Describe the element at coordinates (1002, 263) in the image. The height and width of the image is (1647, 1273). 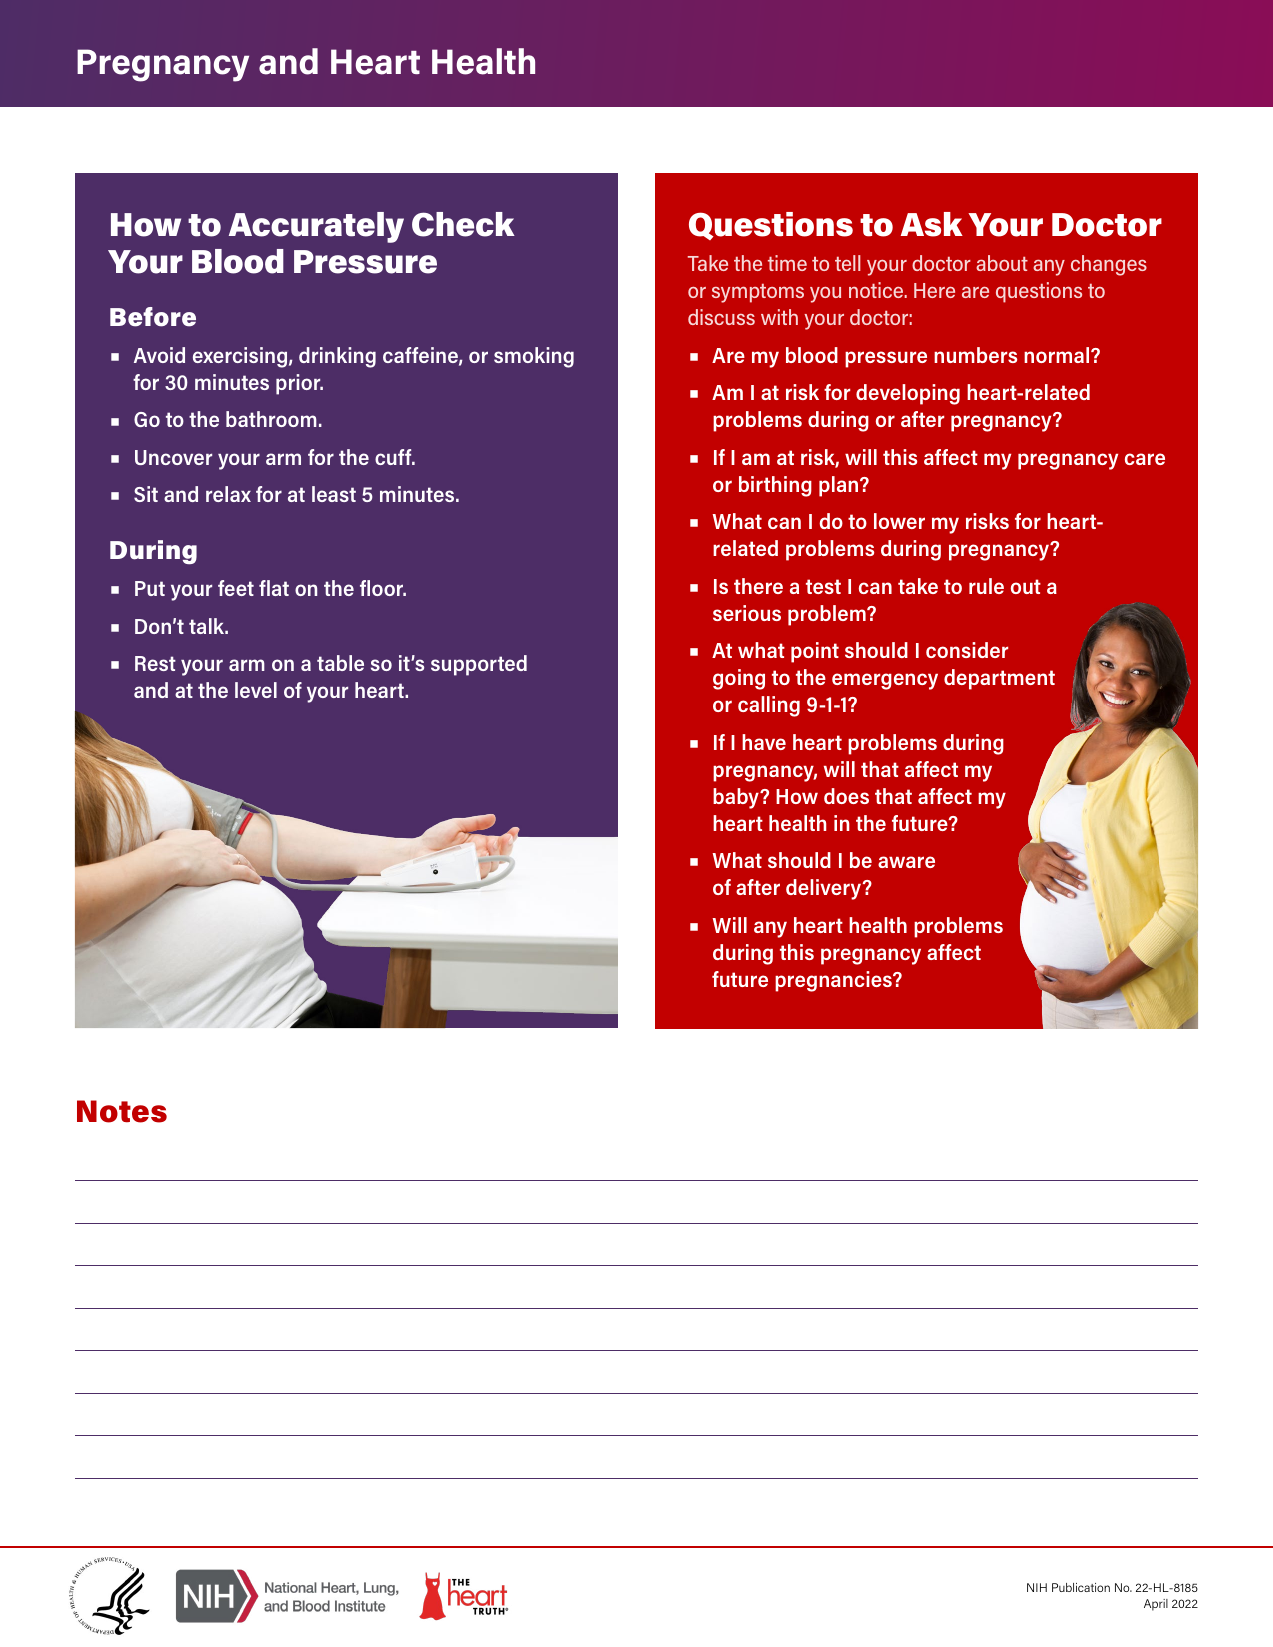
I see `about` at that location.
